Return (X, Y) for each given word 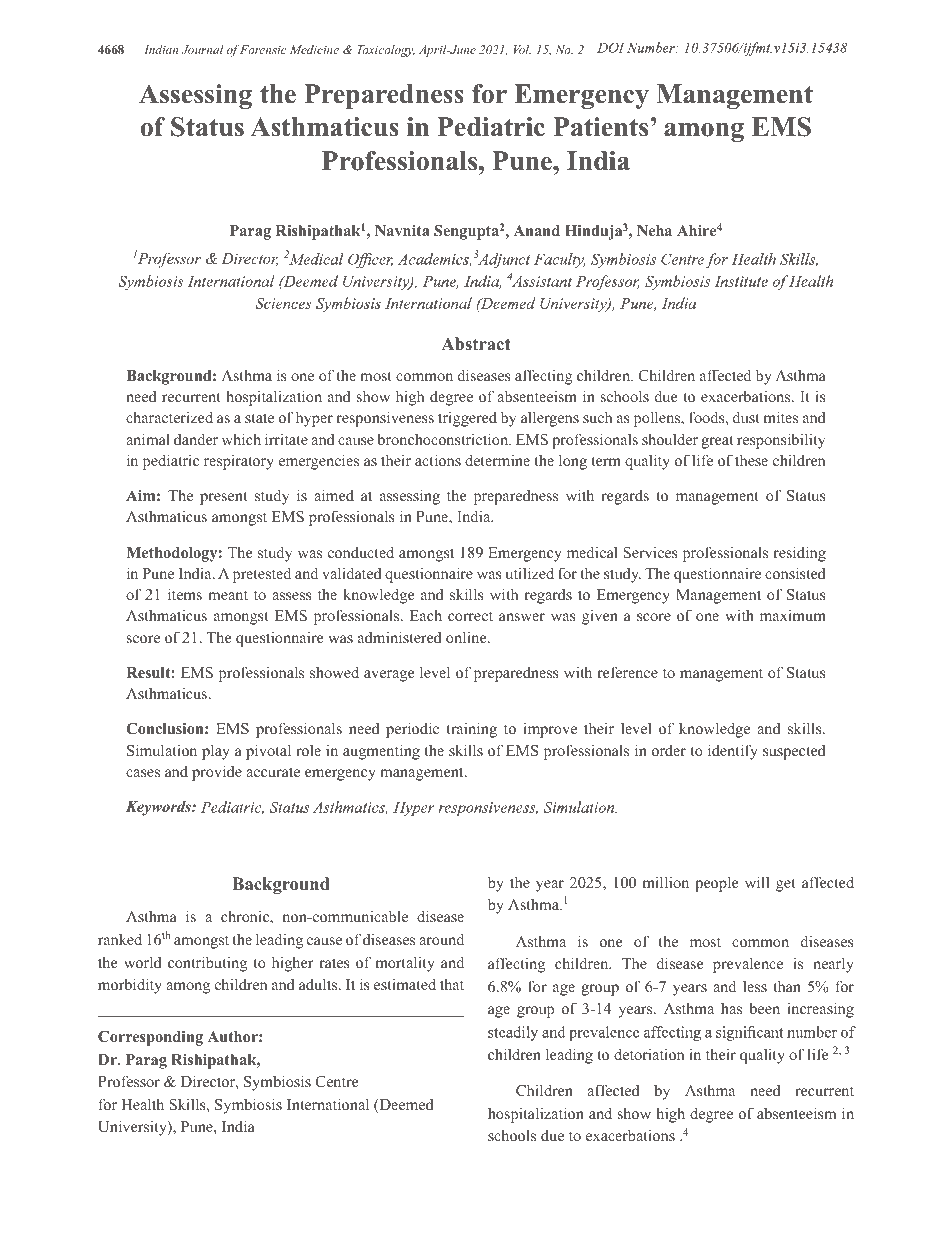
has (731, 1008)
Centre (337, 1081)
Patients (600, 127)
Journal (202, 49)
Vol (522, 49)
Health (142, 1104)
